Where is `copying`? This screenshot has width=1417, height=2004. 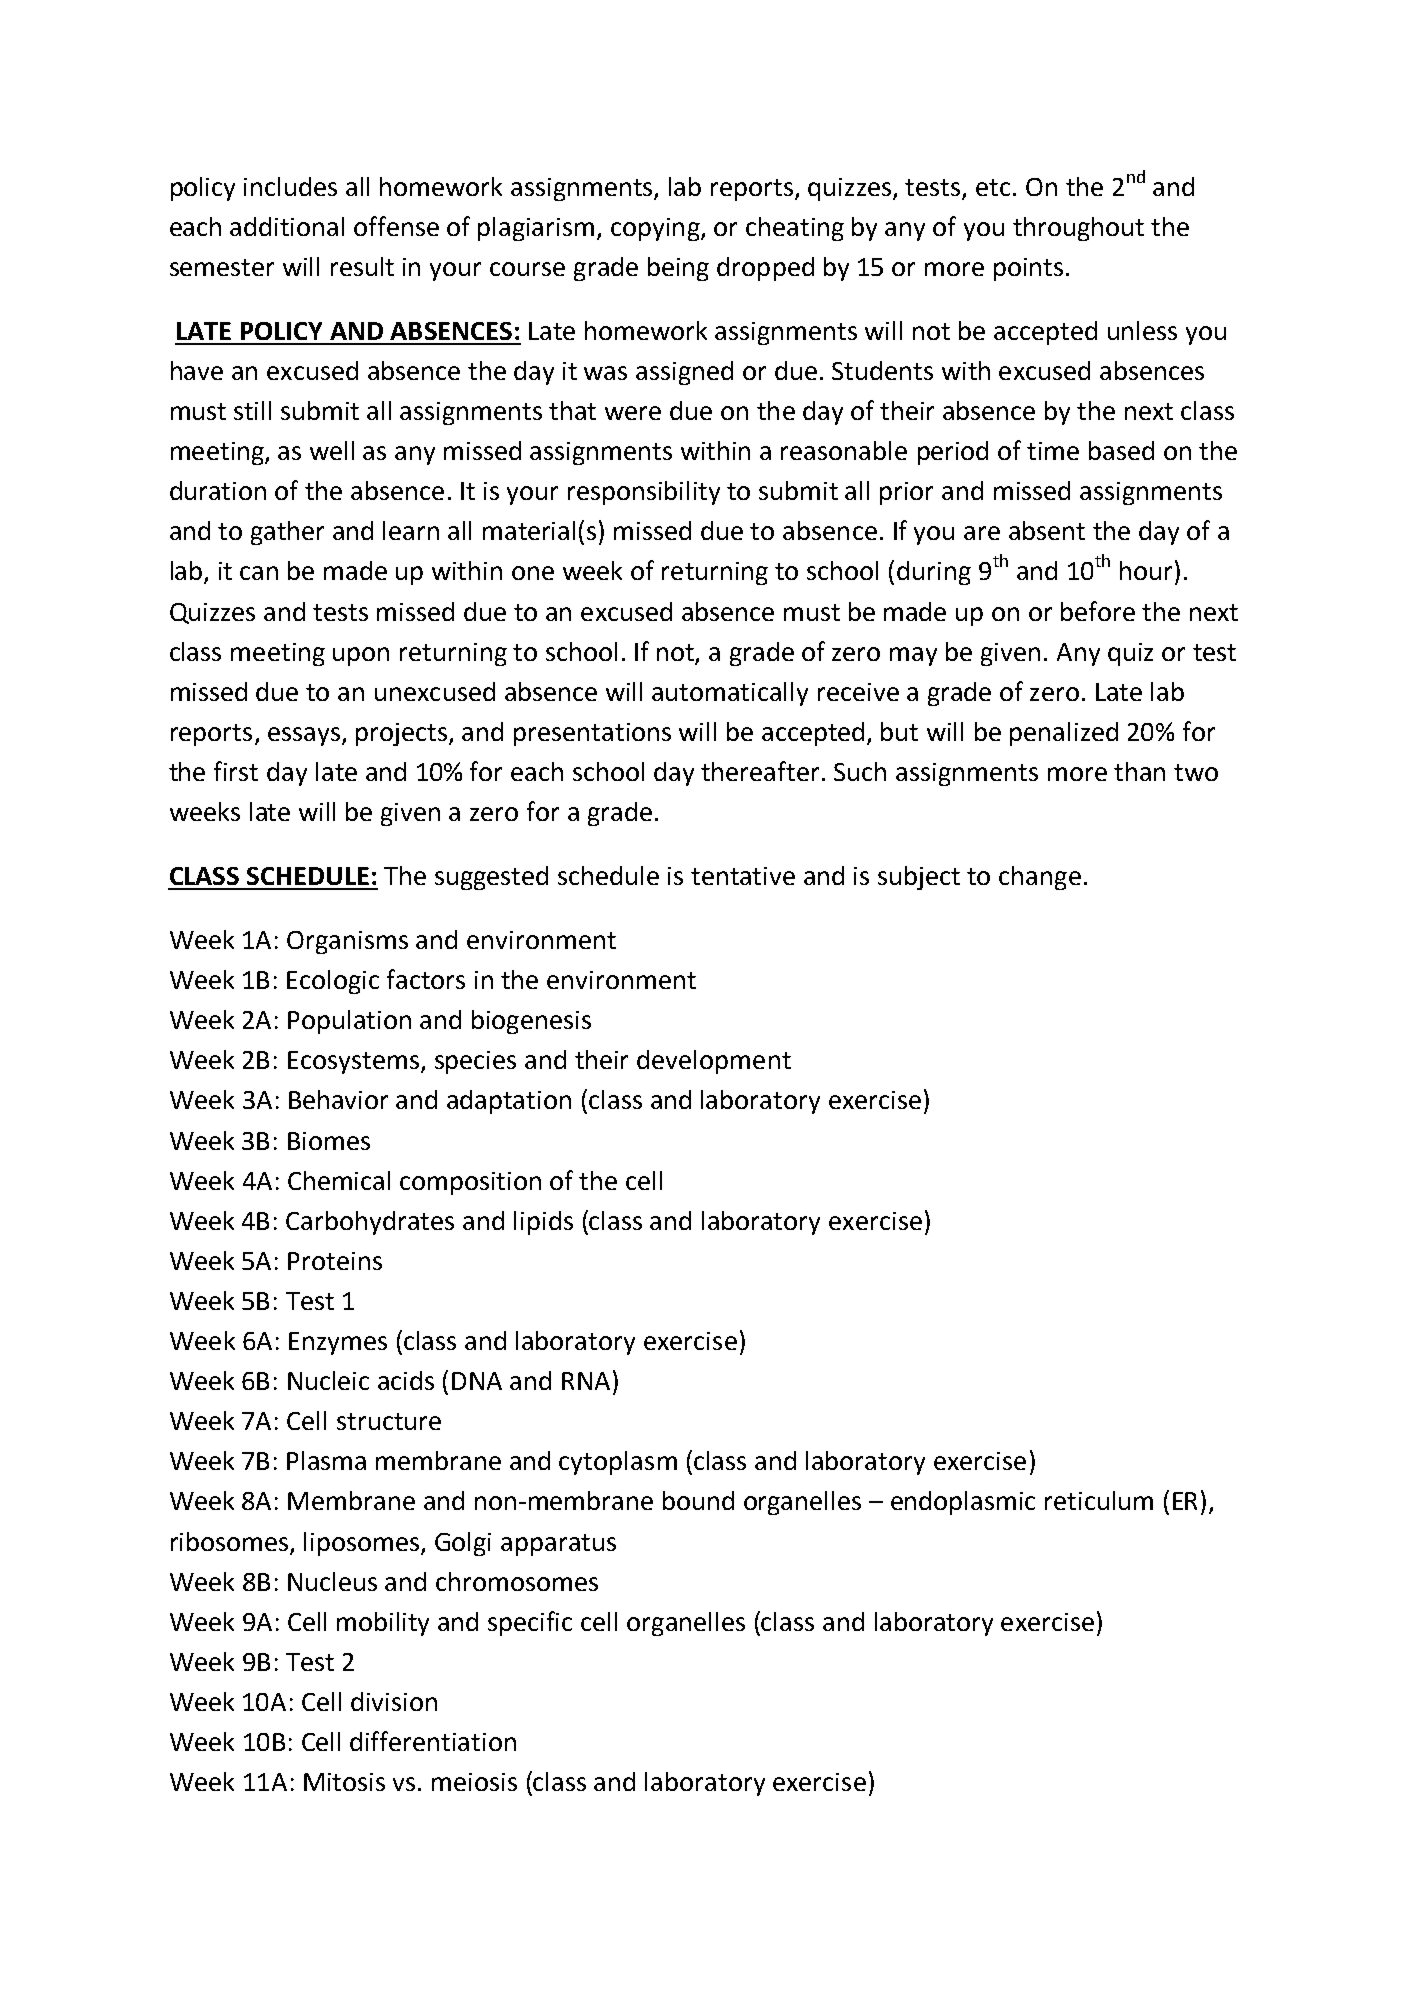 copying is located at coordinates (656, 229).
